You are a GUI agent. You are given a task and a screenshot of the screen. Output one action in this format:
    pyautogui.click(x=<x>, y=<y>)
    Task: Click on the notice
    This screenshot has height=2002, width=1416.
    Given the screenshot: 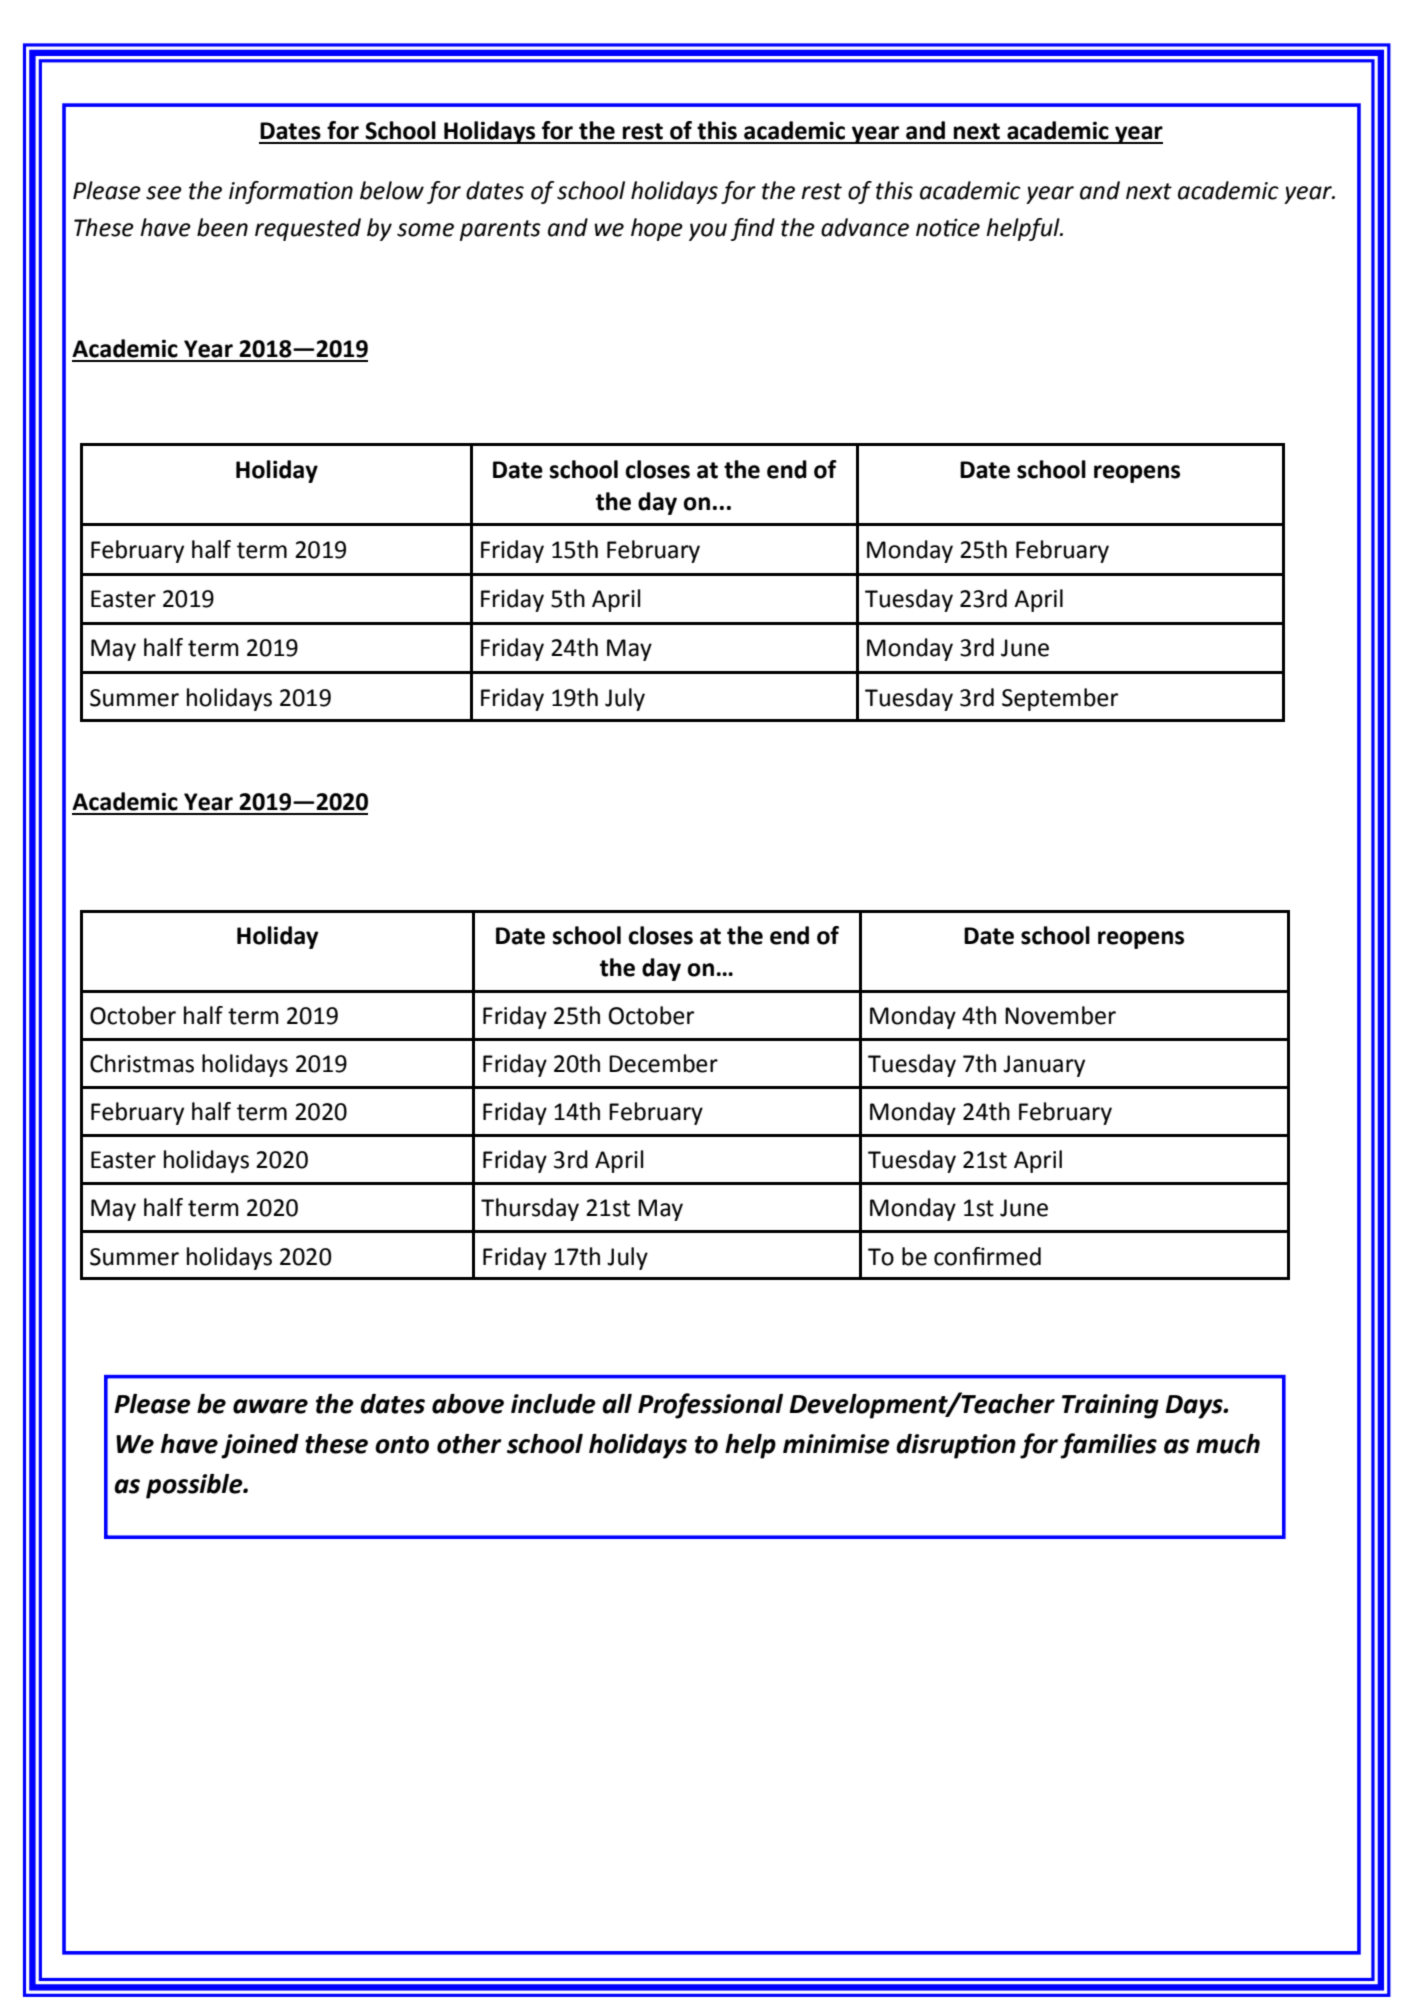 What is the action you would take?
    pyautogui.click(x=948, y=227)
